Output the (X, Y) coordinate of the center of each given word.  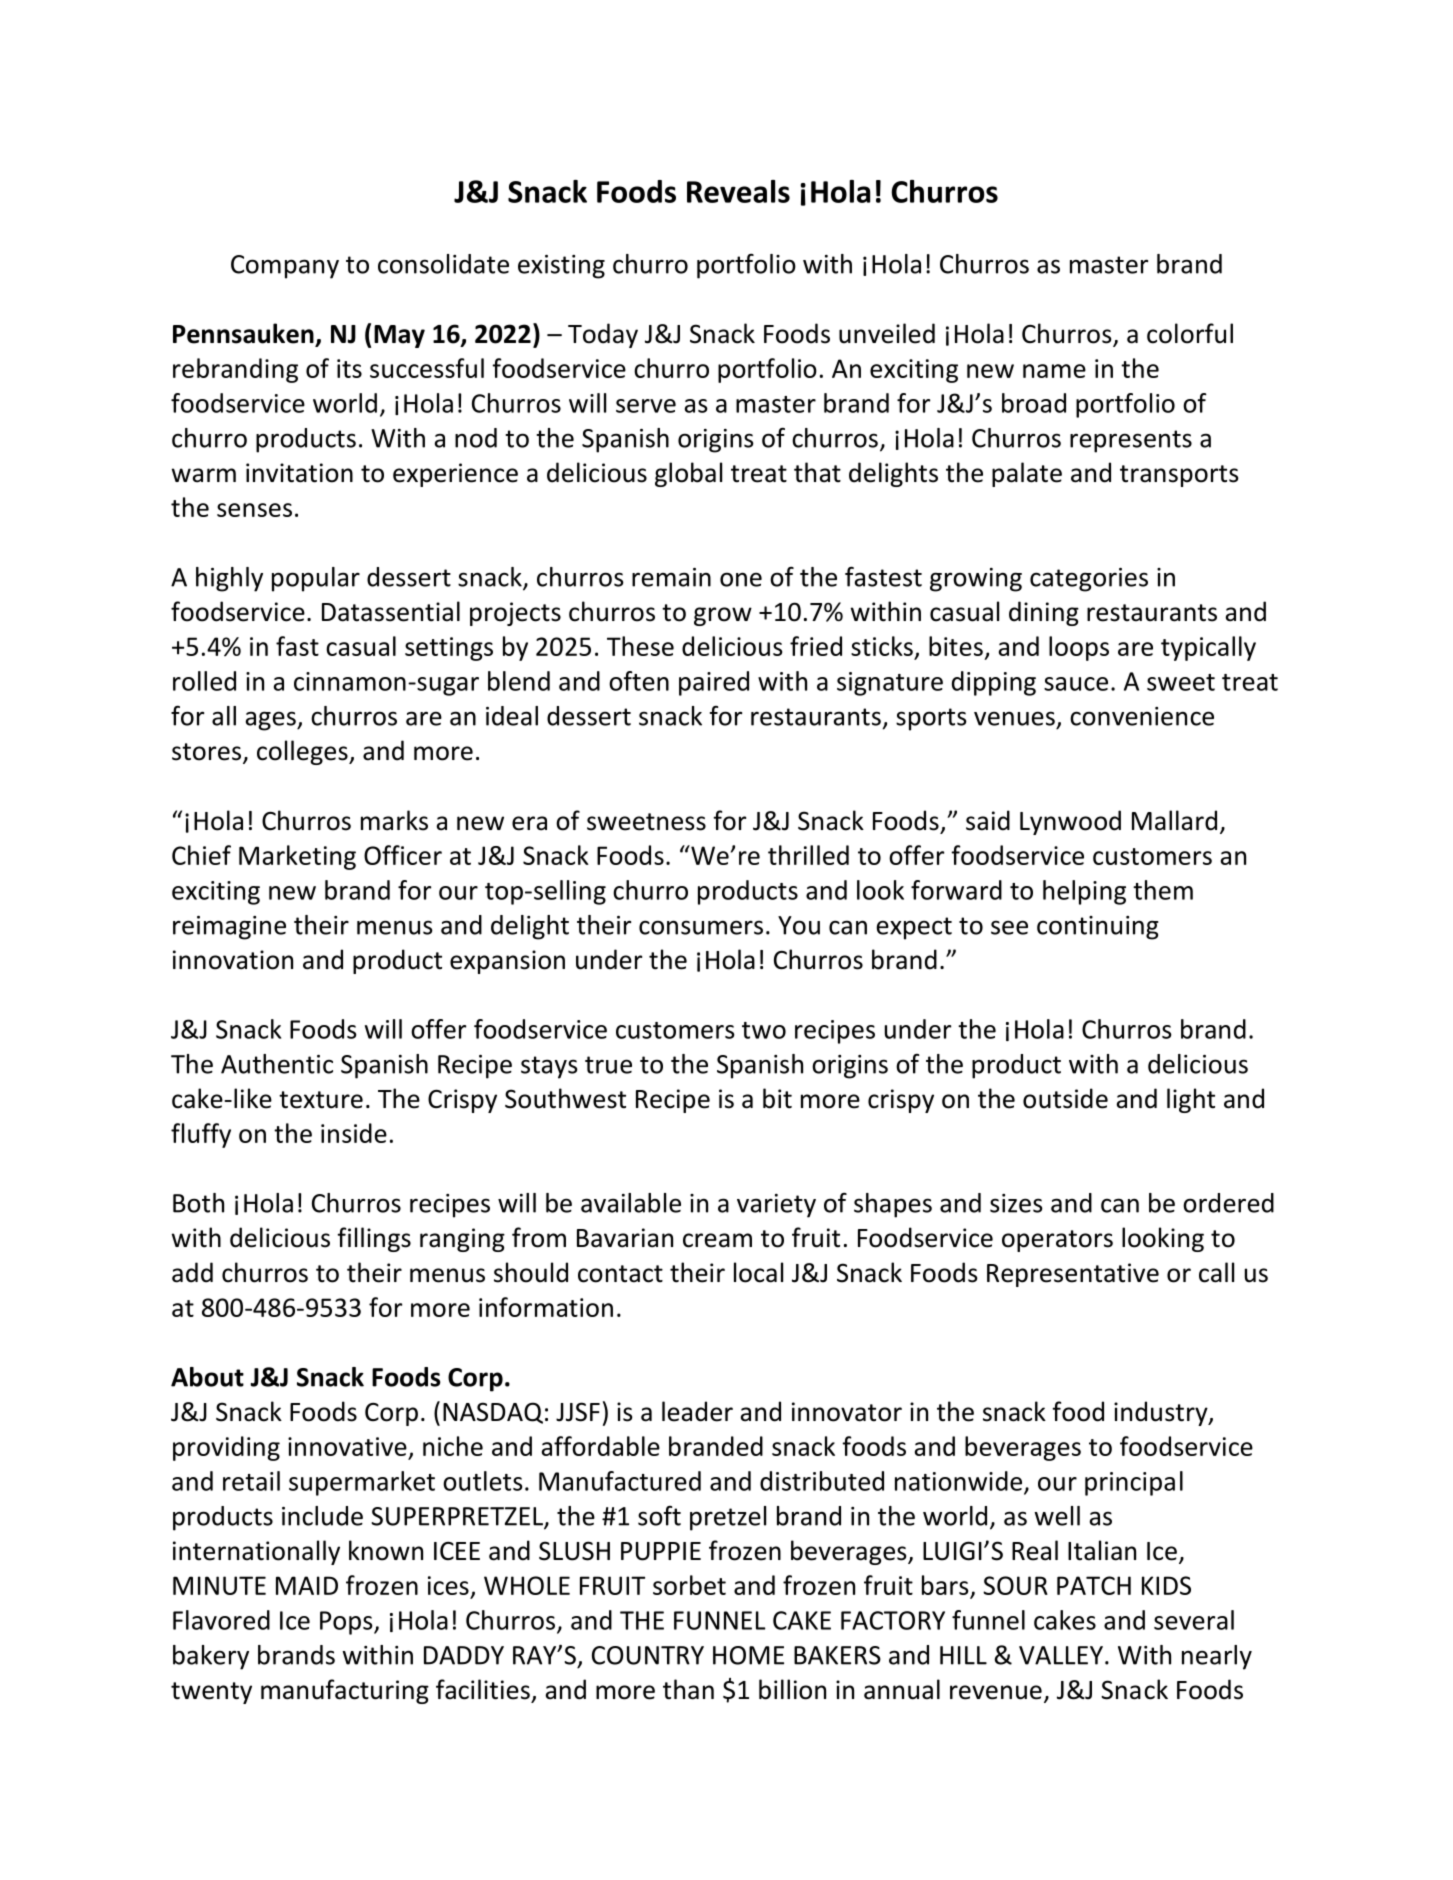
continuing (1098, 928)
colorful (1190, 333)
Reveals (738, 191)
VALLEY (1061, 1655)
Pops (347, 1623)
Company (285, 267)
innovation (233, 960)
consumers (701, 927)
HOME (748, 1655)
